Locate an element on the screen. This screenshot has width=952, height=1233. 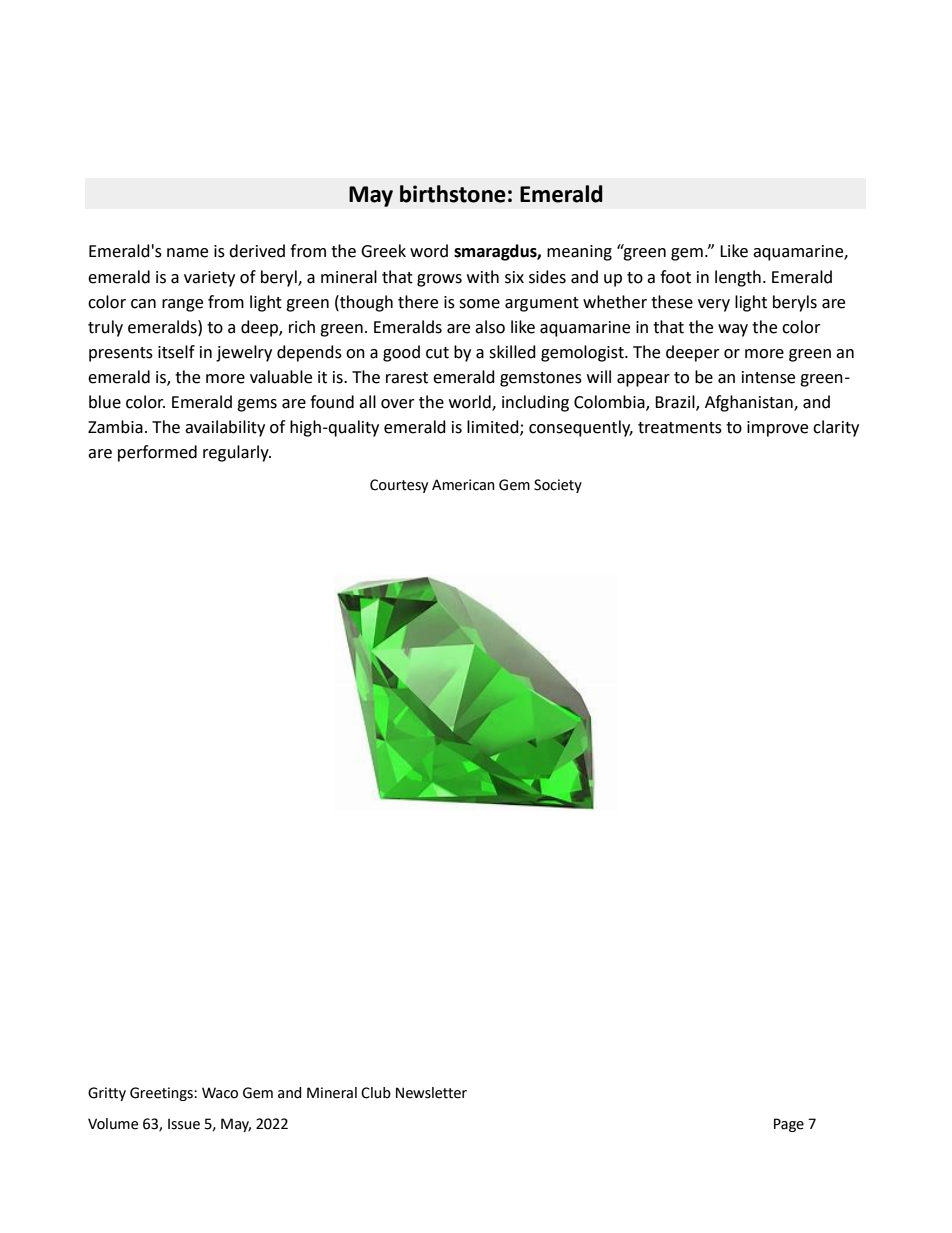
Club is located at coordinates (376, 1093).
